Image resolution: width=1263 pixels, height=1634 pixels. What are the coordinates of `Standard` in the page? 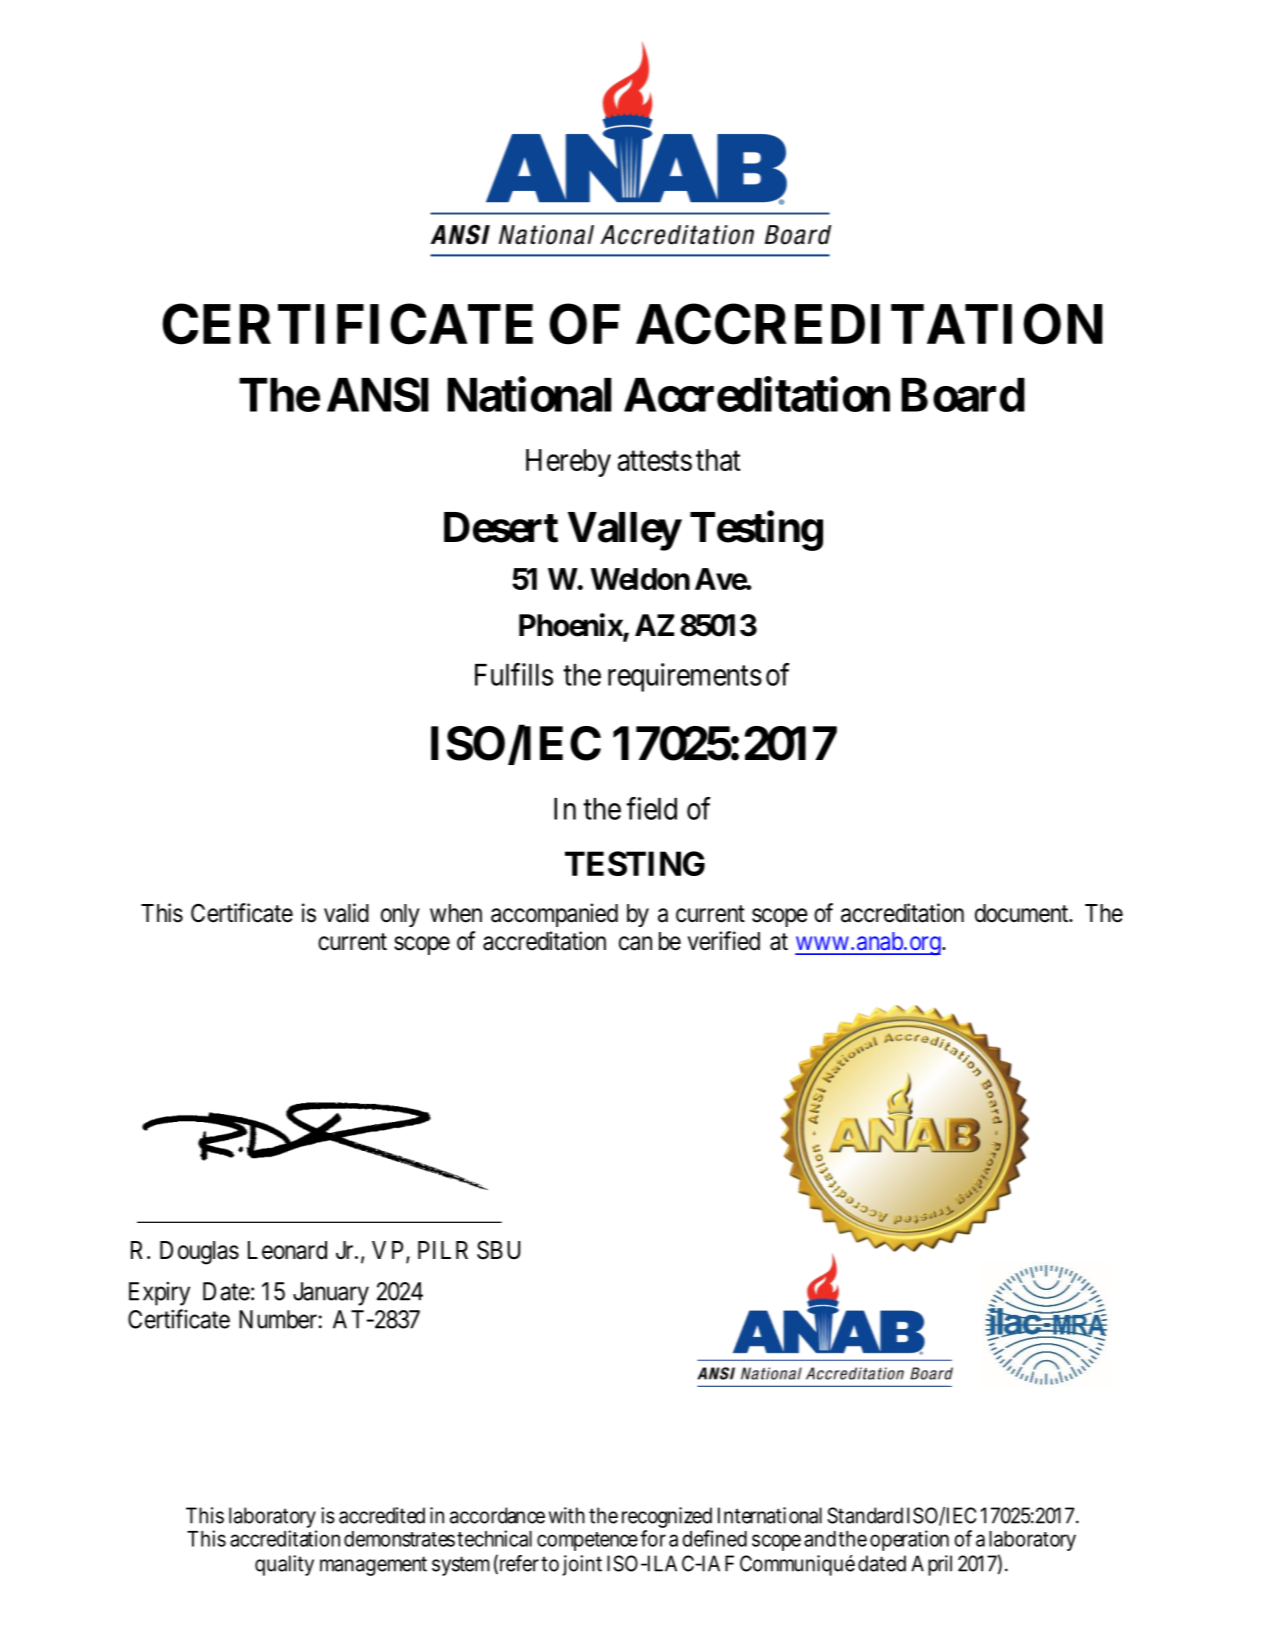 It's located at (865, 1515).
